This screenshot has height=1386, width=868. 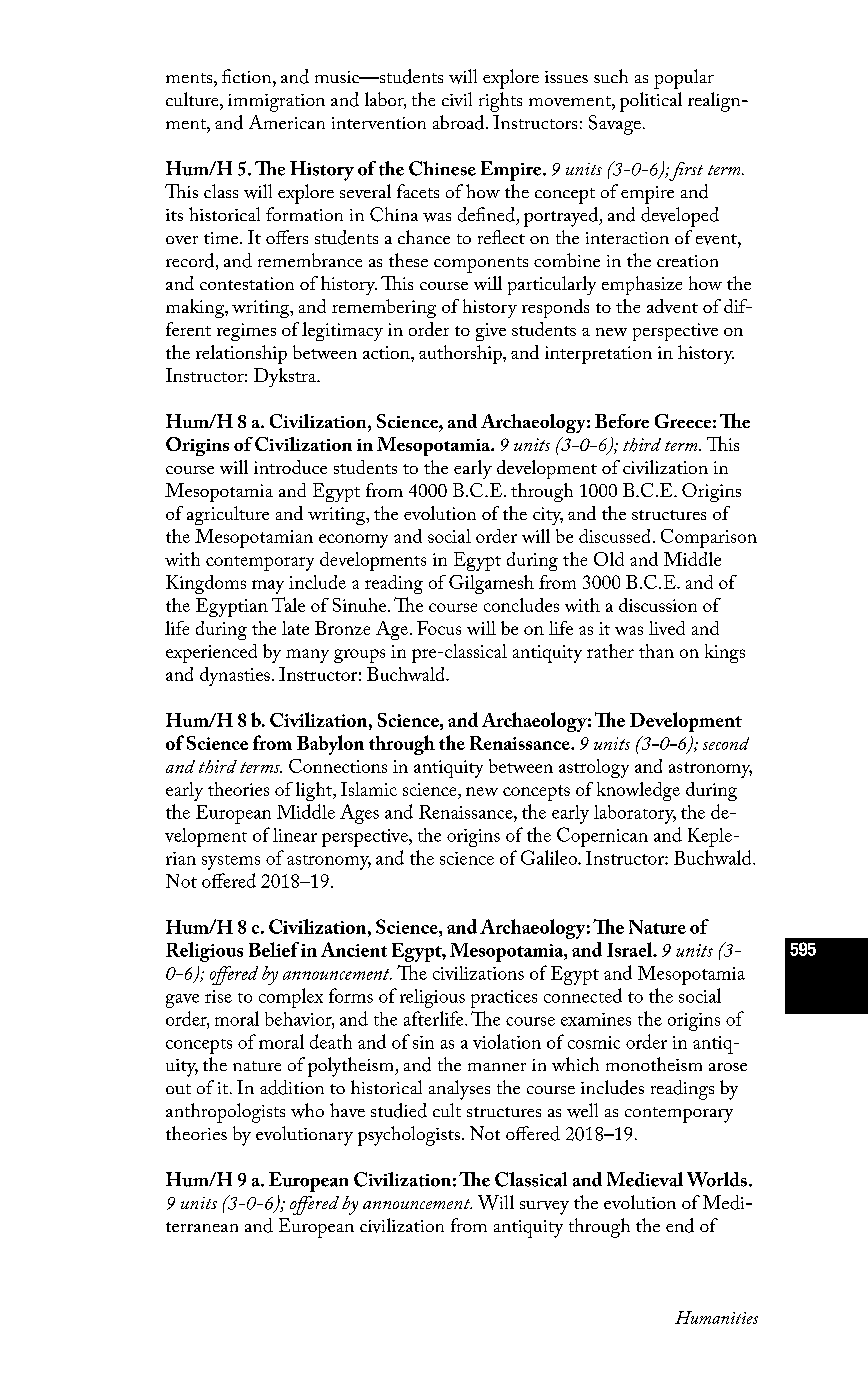 What do you see at coordinates (248, 76) in the screenshot?
I see `fiction` at bounding box center [248, 76].
